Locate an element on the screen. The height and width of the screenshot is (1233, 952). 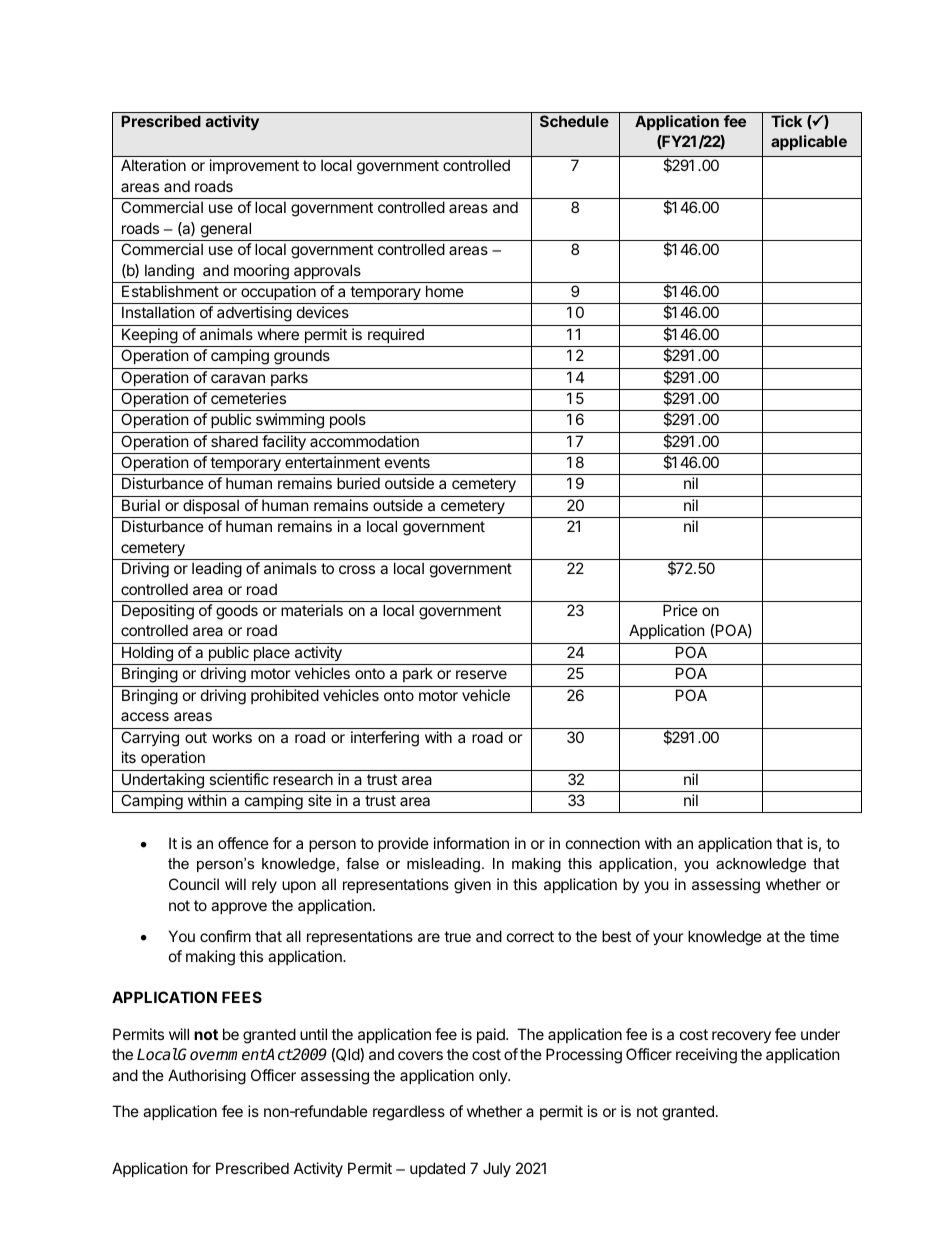
Tick is located at coordinates (786, 121).
